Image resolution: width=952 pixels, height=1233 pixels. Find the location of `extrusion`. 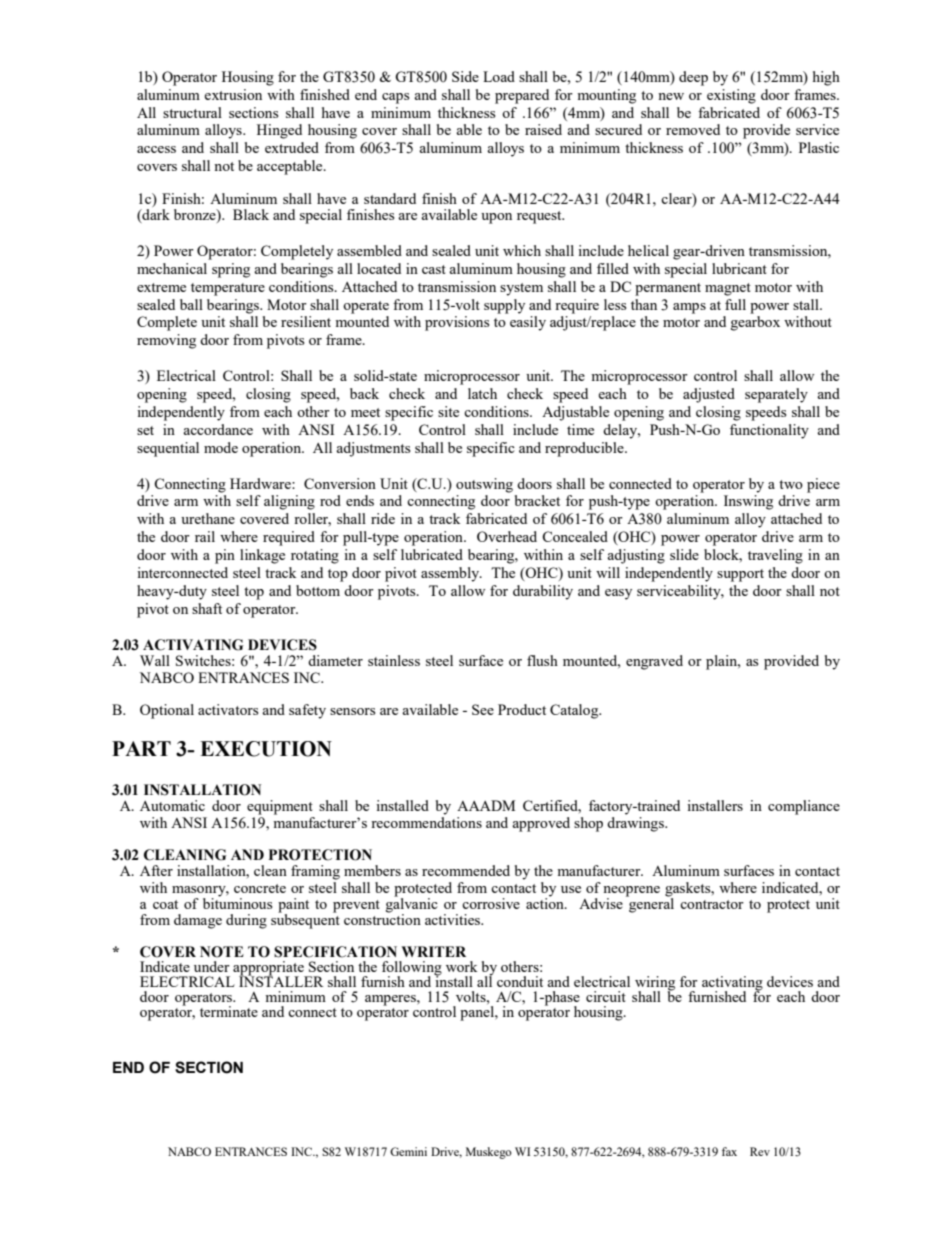

extrusion is located at coordinates (233, 94).
